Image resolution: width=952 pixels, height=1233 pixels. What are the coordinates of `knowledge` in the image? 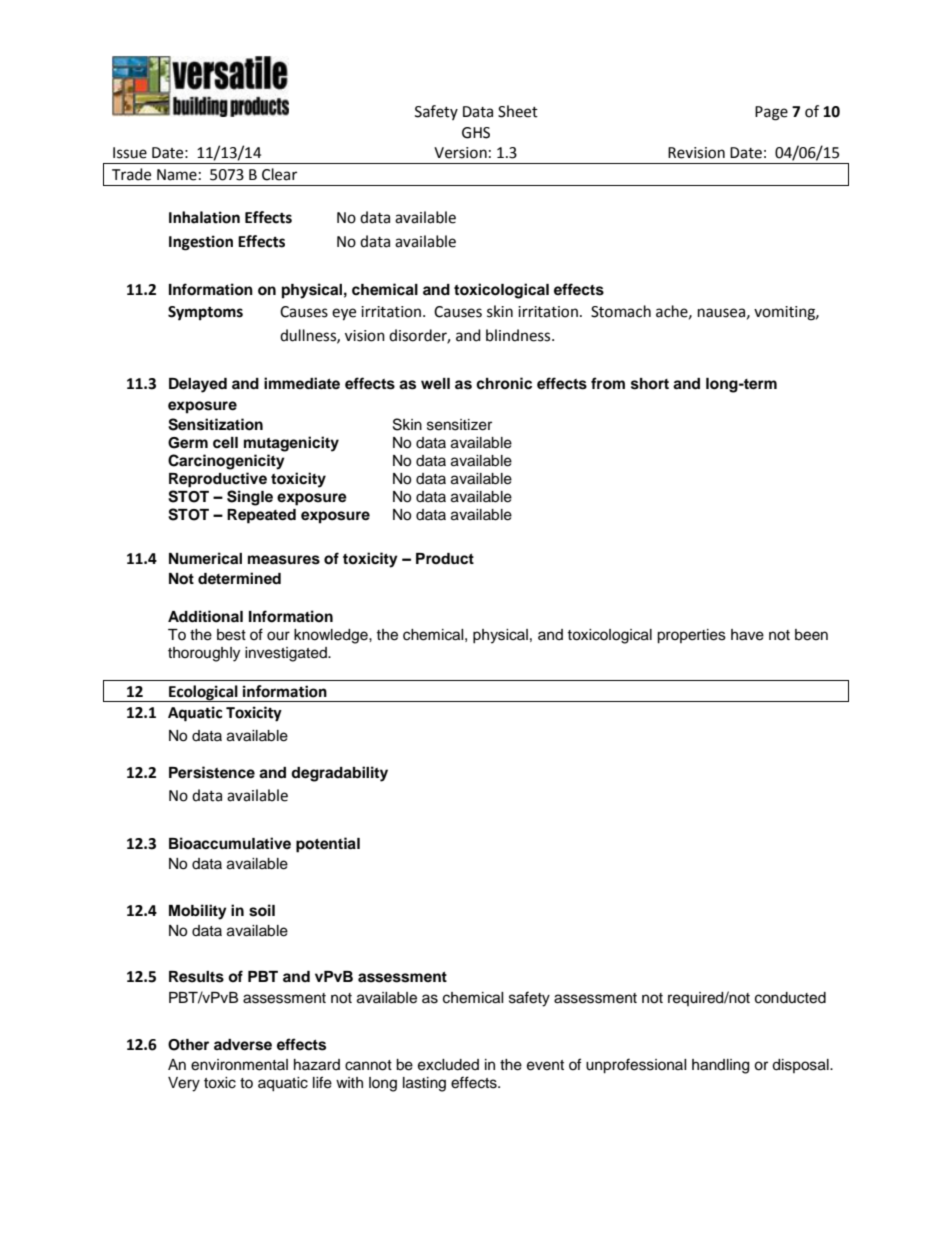 It's located at (332, 636).
